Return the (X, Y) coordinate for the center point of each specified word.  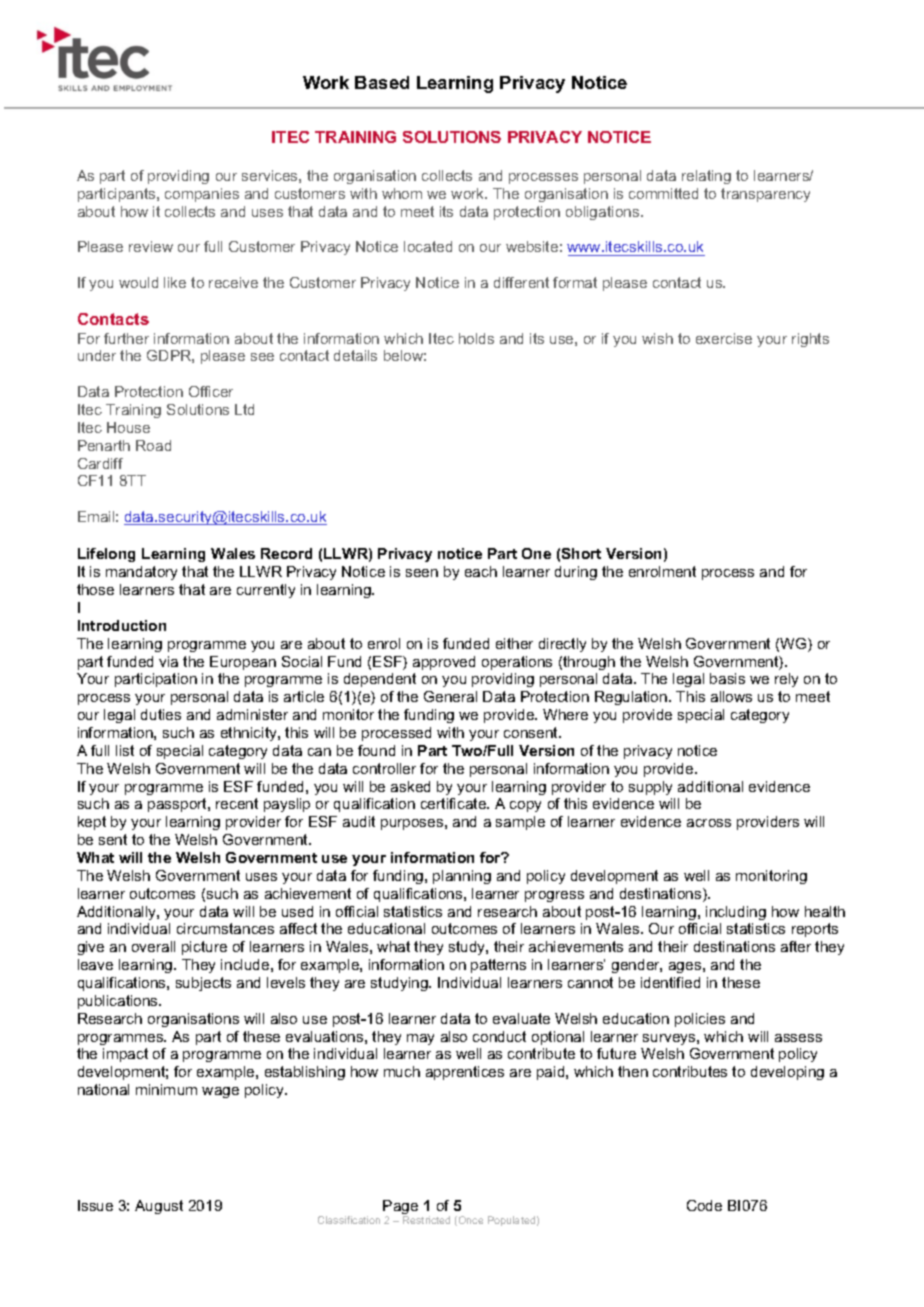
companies (202, 195)
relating (706, 177)
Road (153, 445)
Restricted (426, 1220)
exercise (724, 338)
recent (237, 803)
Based (382, 82)
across (709, 823)
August (159, 1207)
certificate (454, 803)
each (481, 571)
